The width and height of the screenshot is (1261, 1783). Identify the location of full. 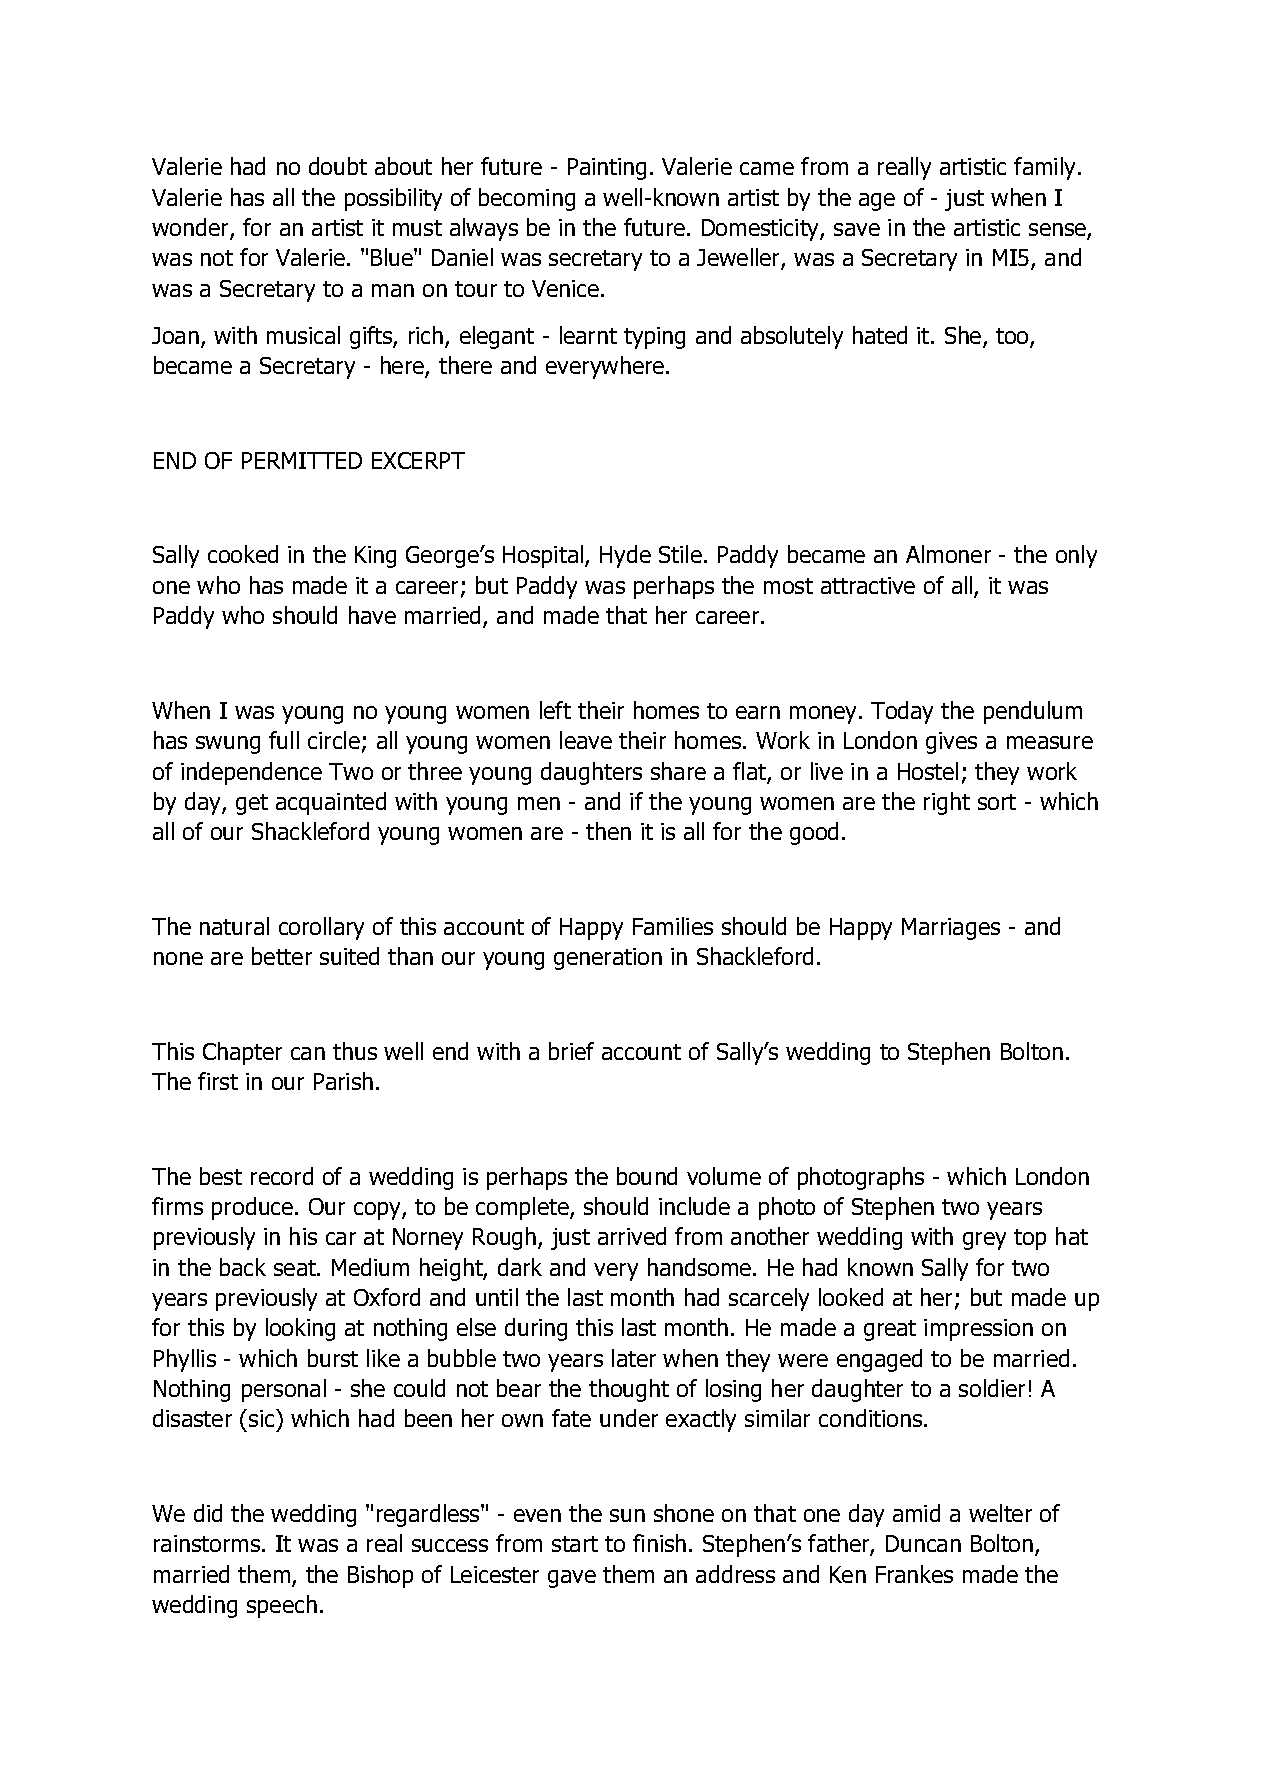
(284, 740).
